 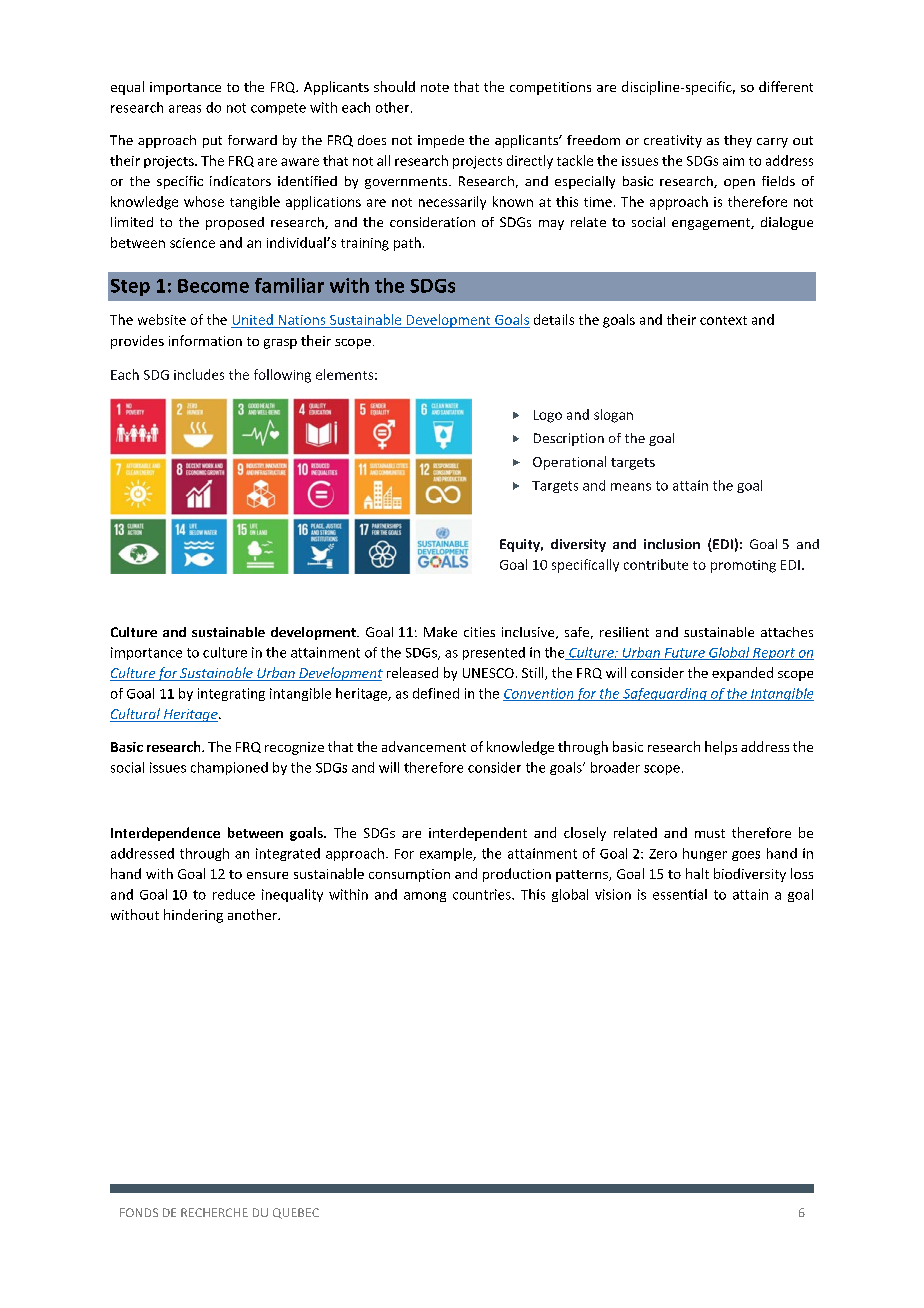 What do you see at coordinates (212, 142) in the screenshot?
I see `put` at bounding box center [212, 142].
